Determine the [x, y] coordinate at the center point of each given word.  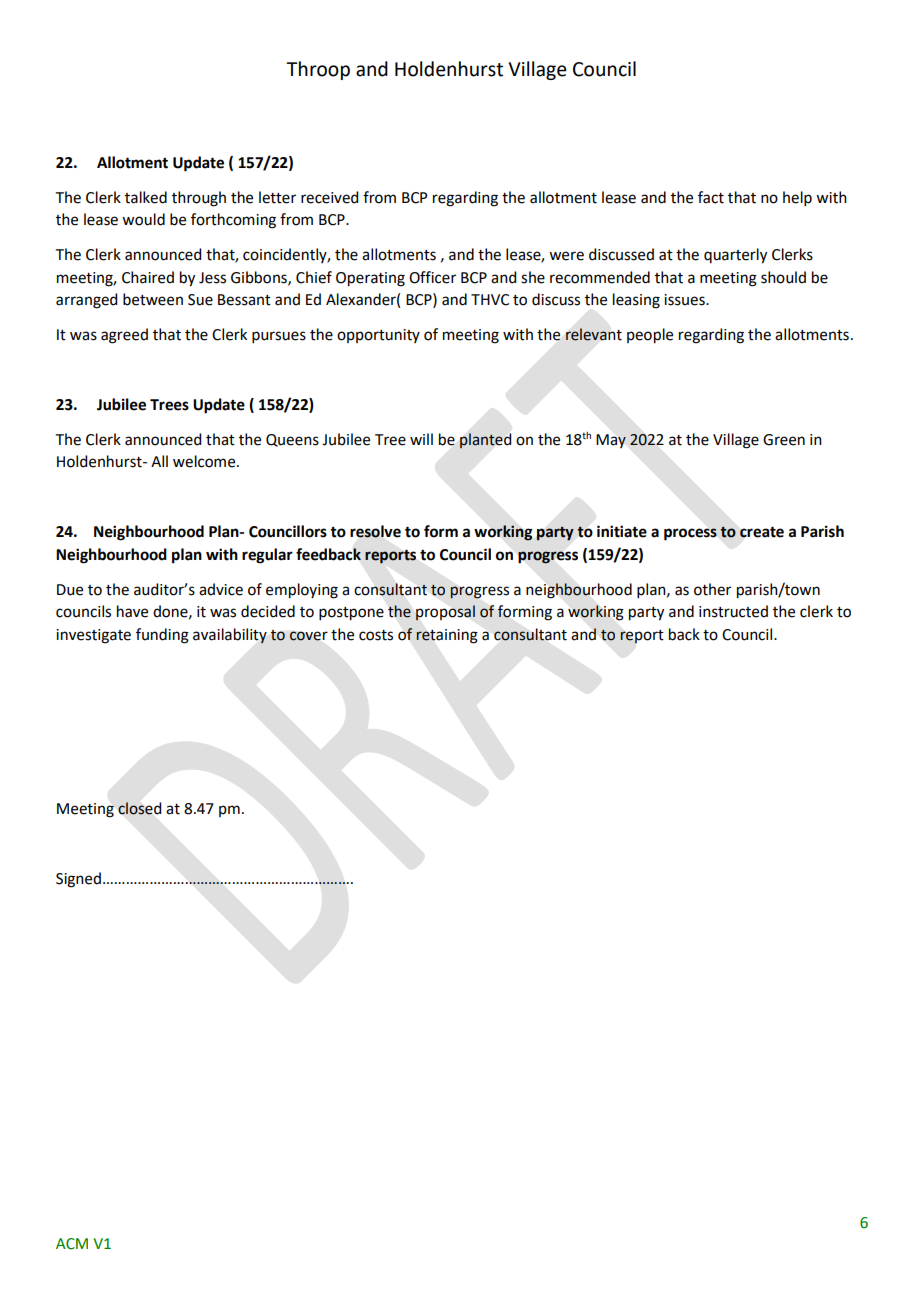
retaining [447, 636]
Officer [432, 277]
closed [139, 808]
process [690, 534]
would [143, 219]
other [712, 589]
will [421, 439]
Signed [78, 880]
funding [162, 636]
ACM [72, 1244]
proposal [445, 613]
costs [376, 635]
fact [711, 197]
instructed [733, 611]
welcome [205, 461]
